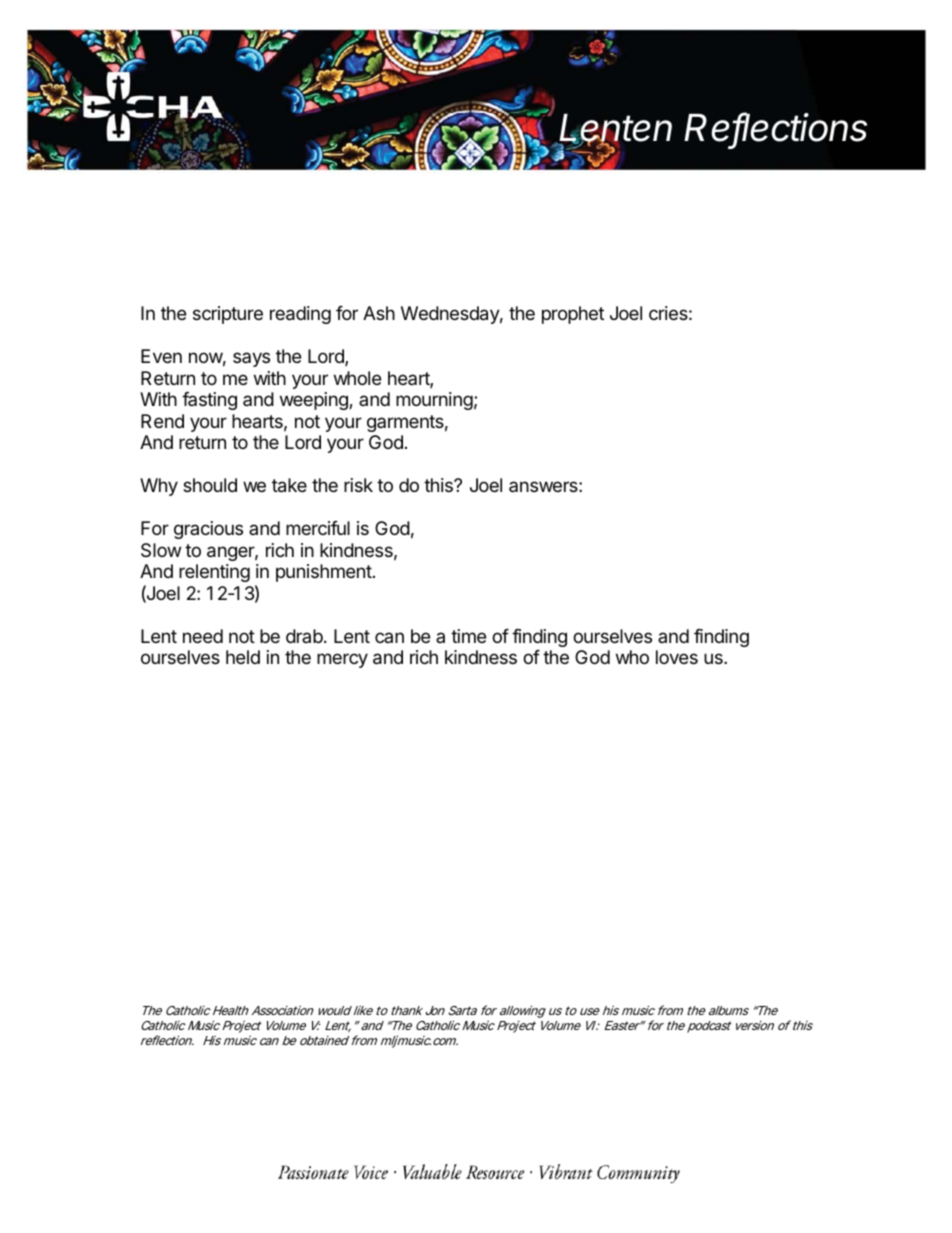 This document has height=1233, width=952. I want to click on held, so click(243, 657).
